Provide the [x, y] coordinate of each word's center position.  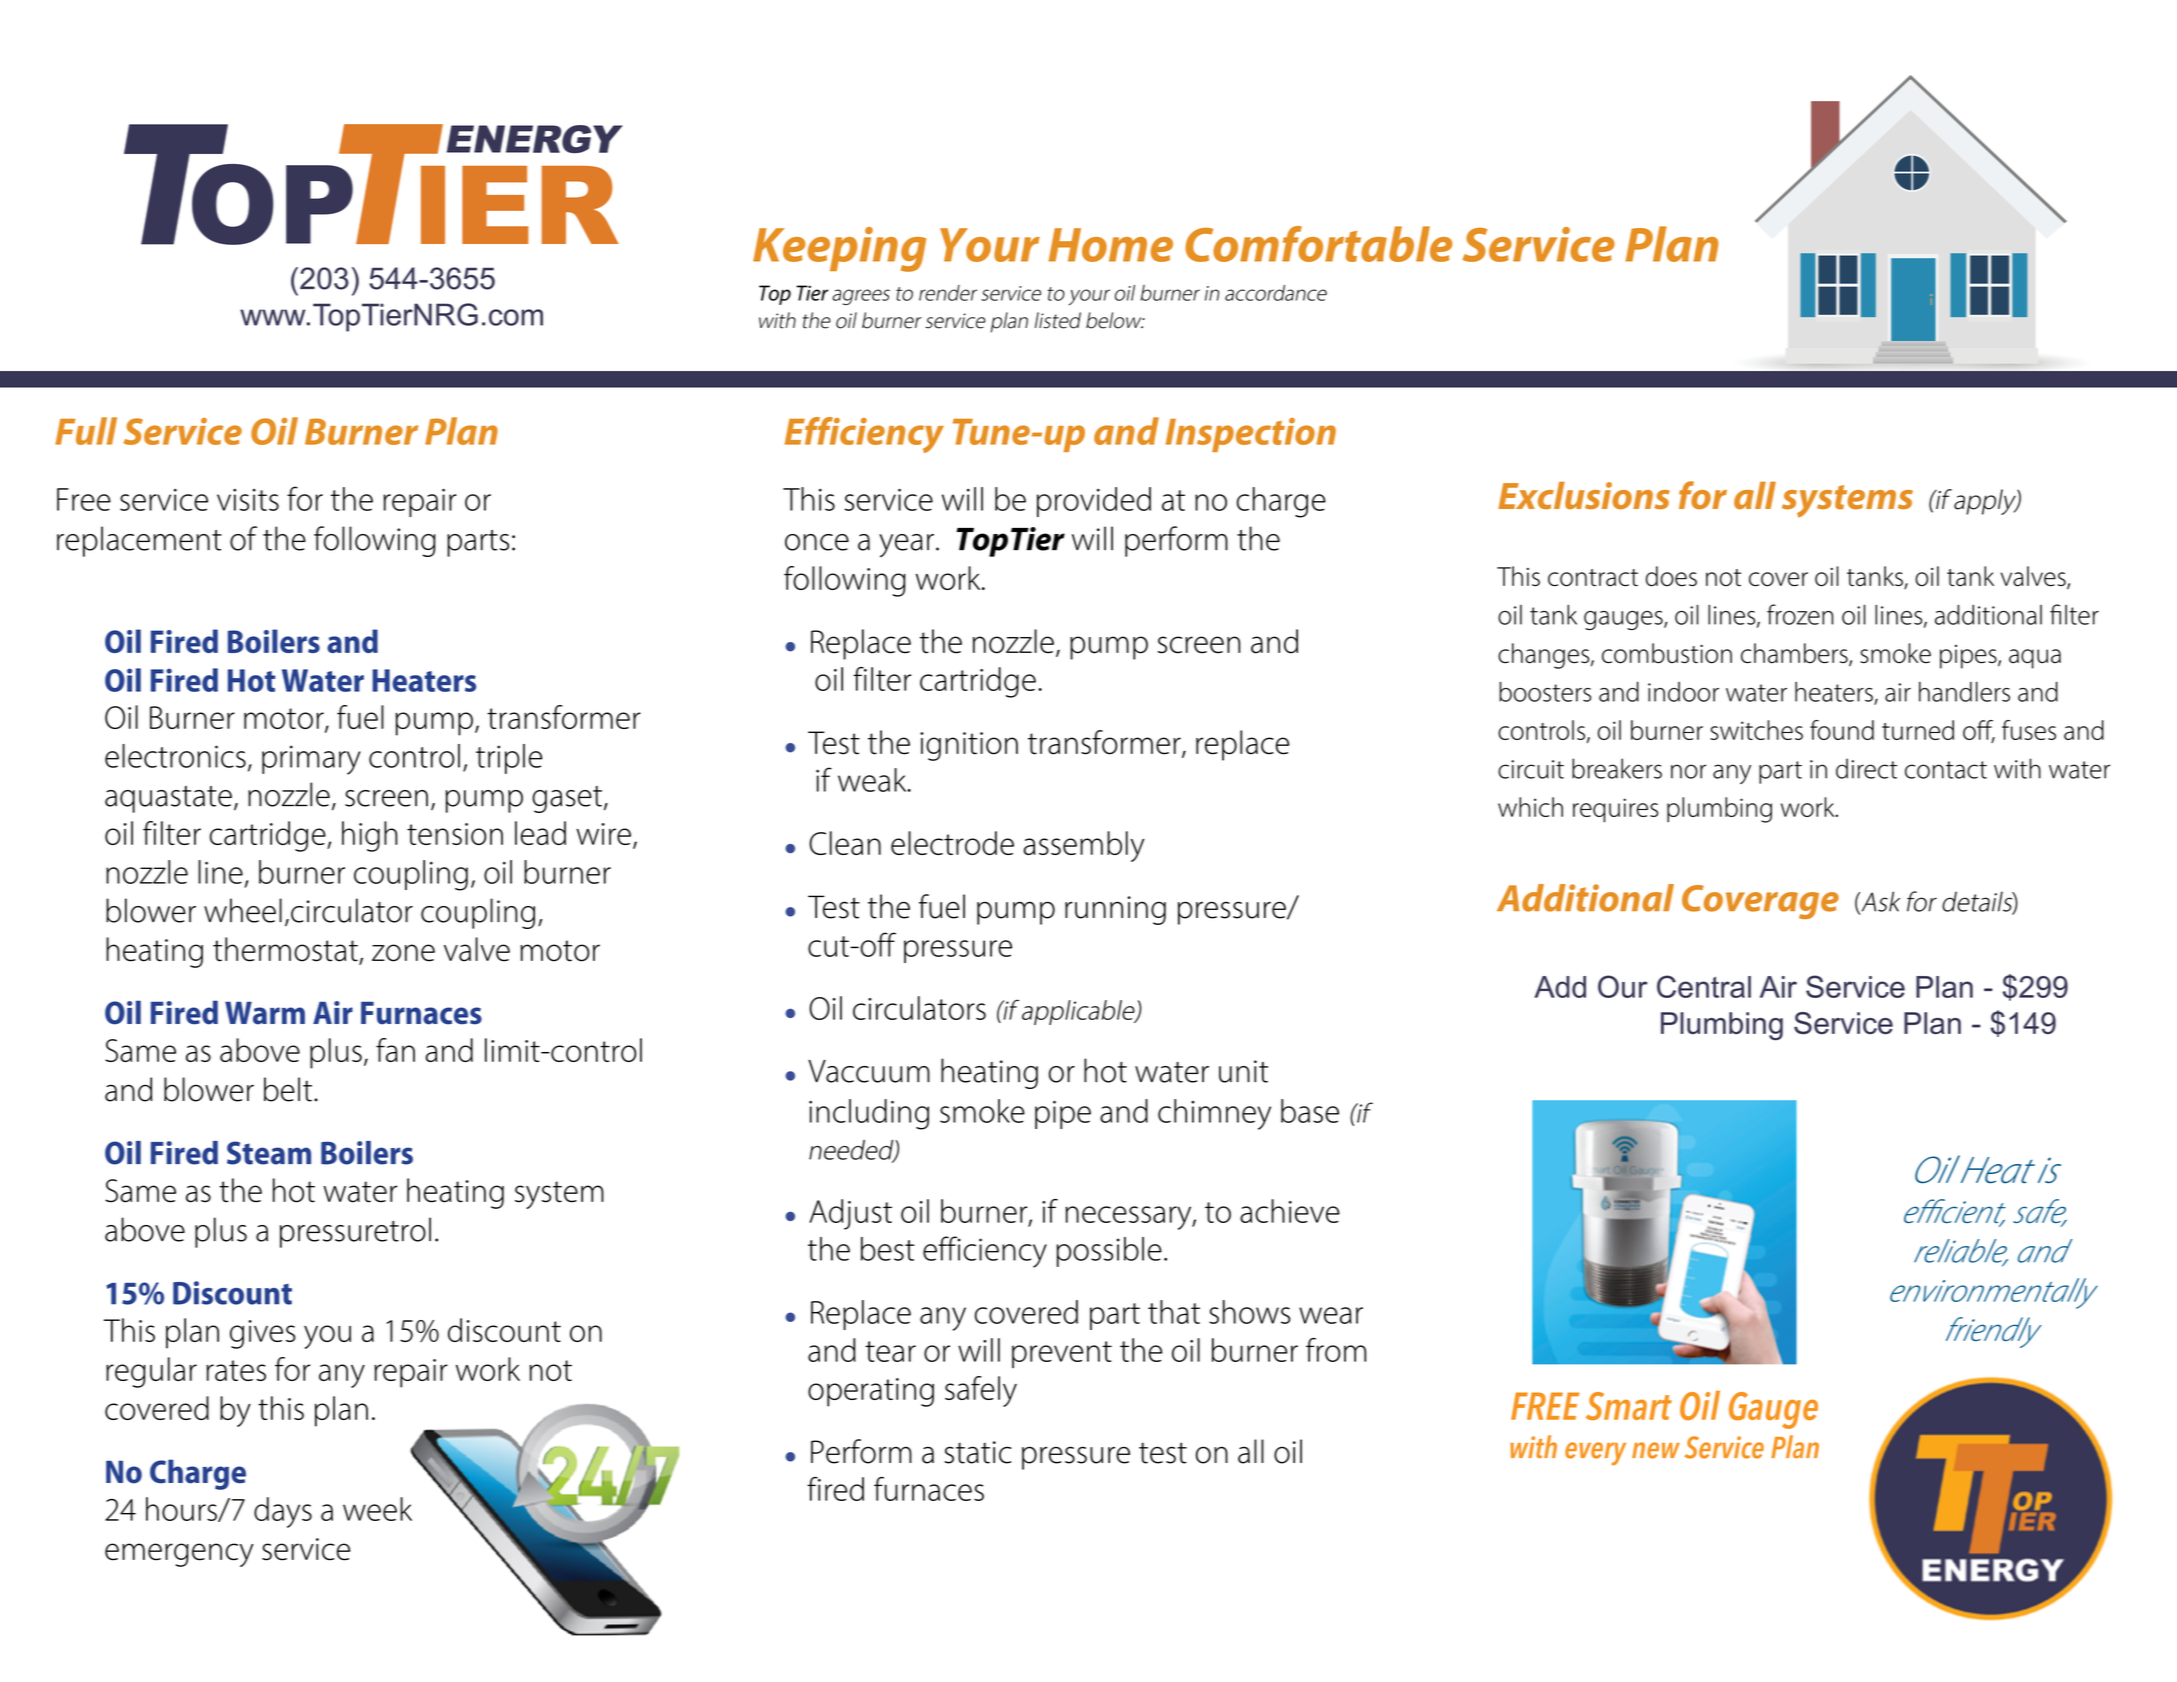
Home [1110, 245]
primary [311, 760]
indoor [1683, 692]
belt [288, 1089]
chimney [1214, 1114]
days [283, 1512]
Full [86, 431]
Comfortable [1318, 244]
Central [1704, 986]
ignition [969, 746]
